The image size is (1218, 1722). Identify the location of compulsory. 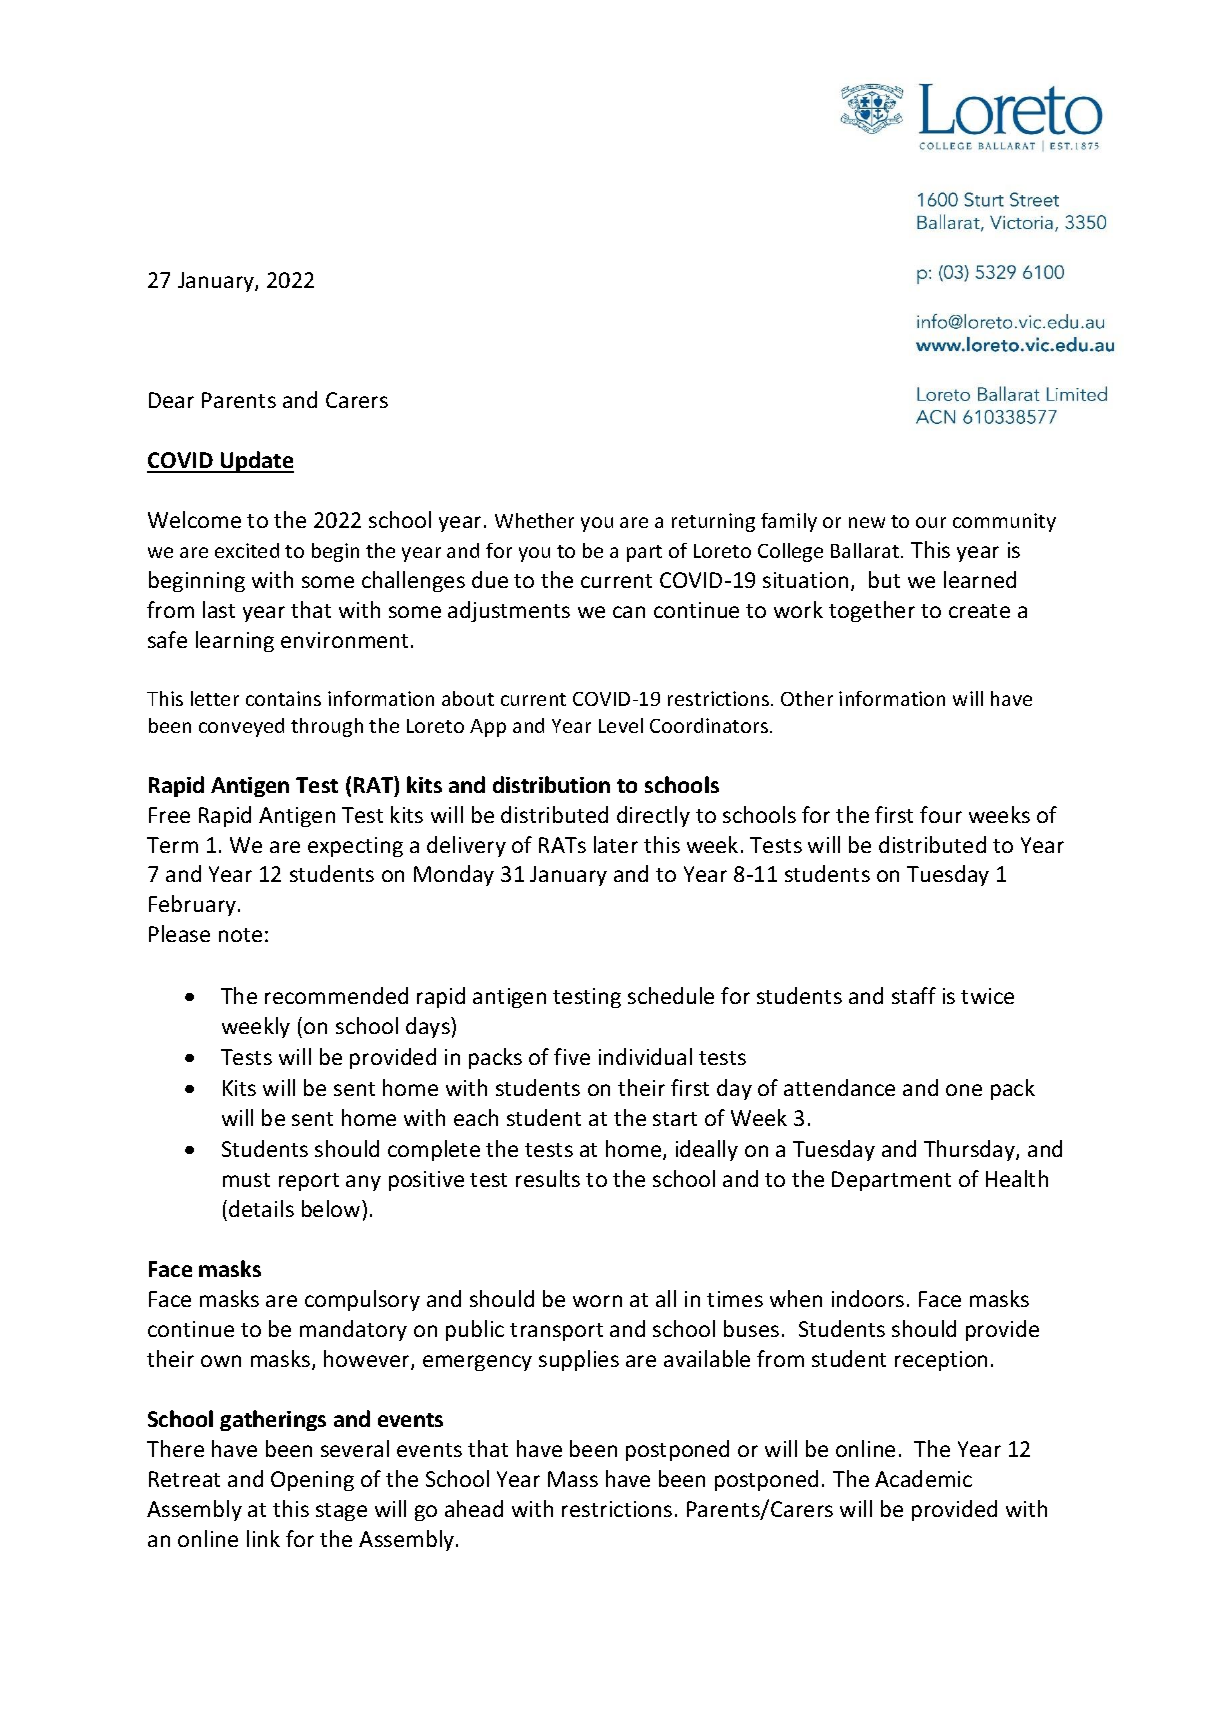
(362, 1300).
